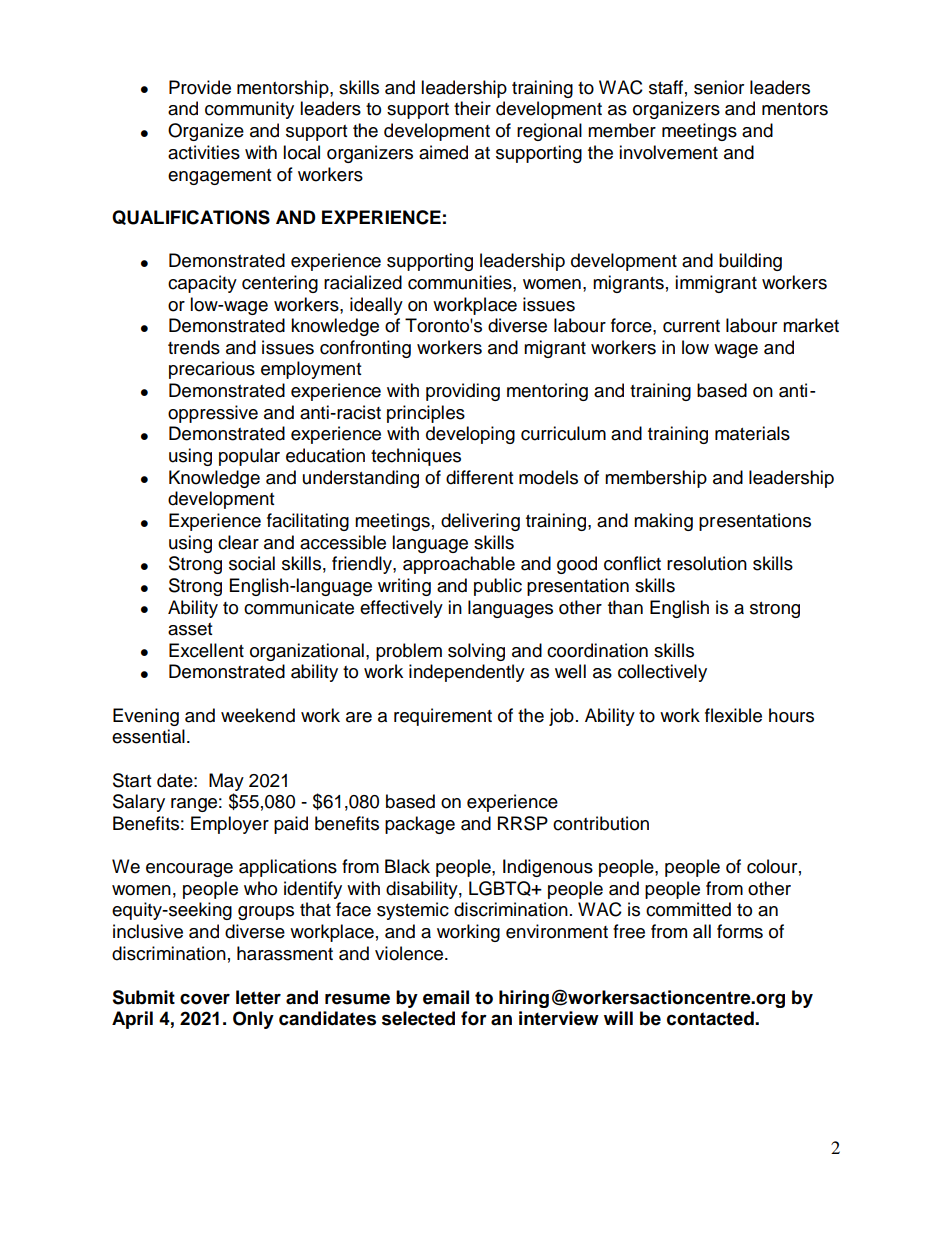  What do you see at coordinates (238, 542) in the page?
I see `clear` at bounding box center [238, 542].
